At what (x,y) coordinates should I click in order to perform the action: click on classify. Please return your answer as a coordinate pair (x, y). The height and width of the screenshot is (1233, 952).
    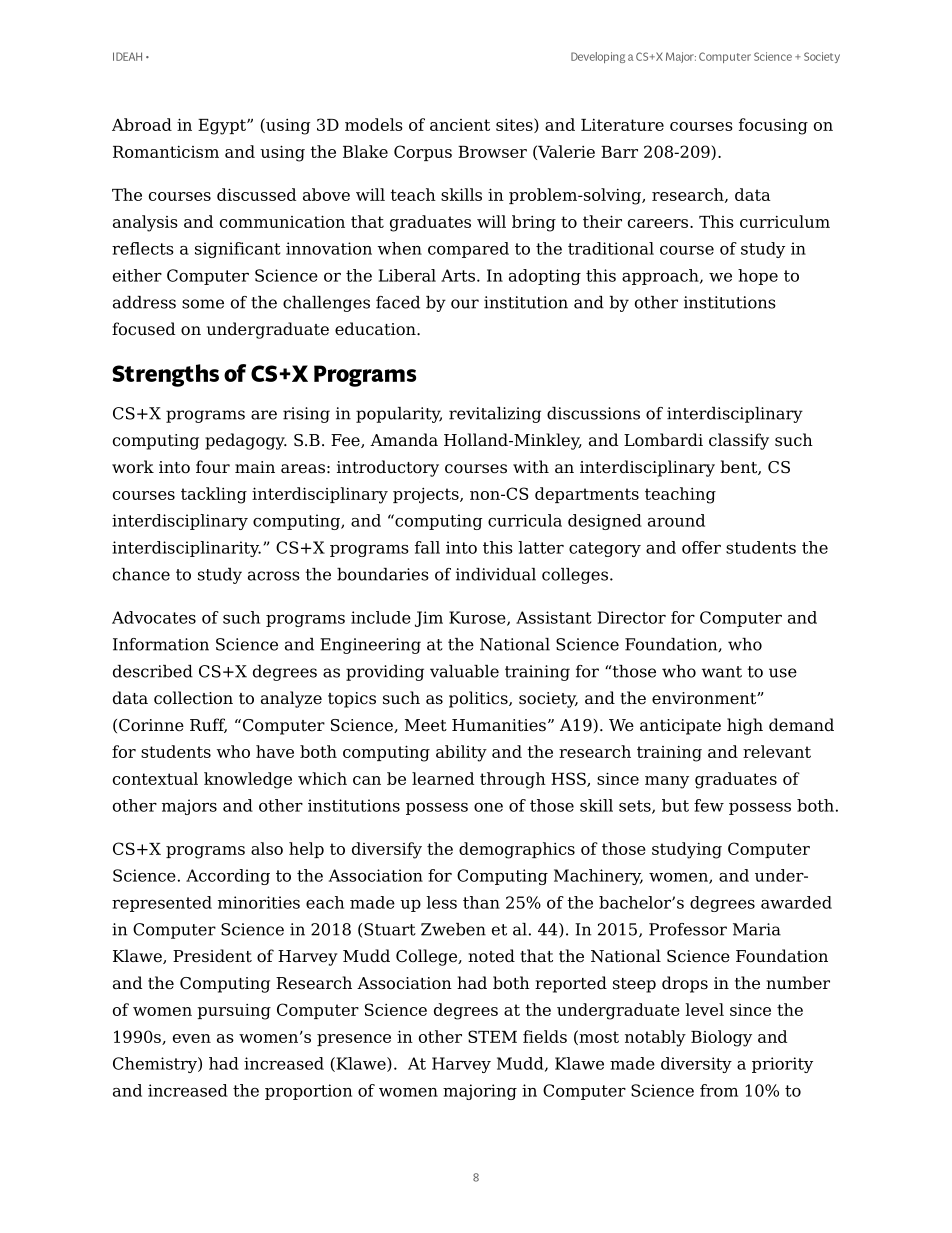
    Looking at the image, I should click on (739, 441).
